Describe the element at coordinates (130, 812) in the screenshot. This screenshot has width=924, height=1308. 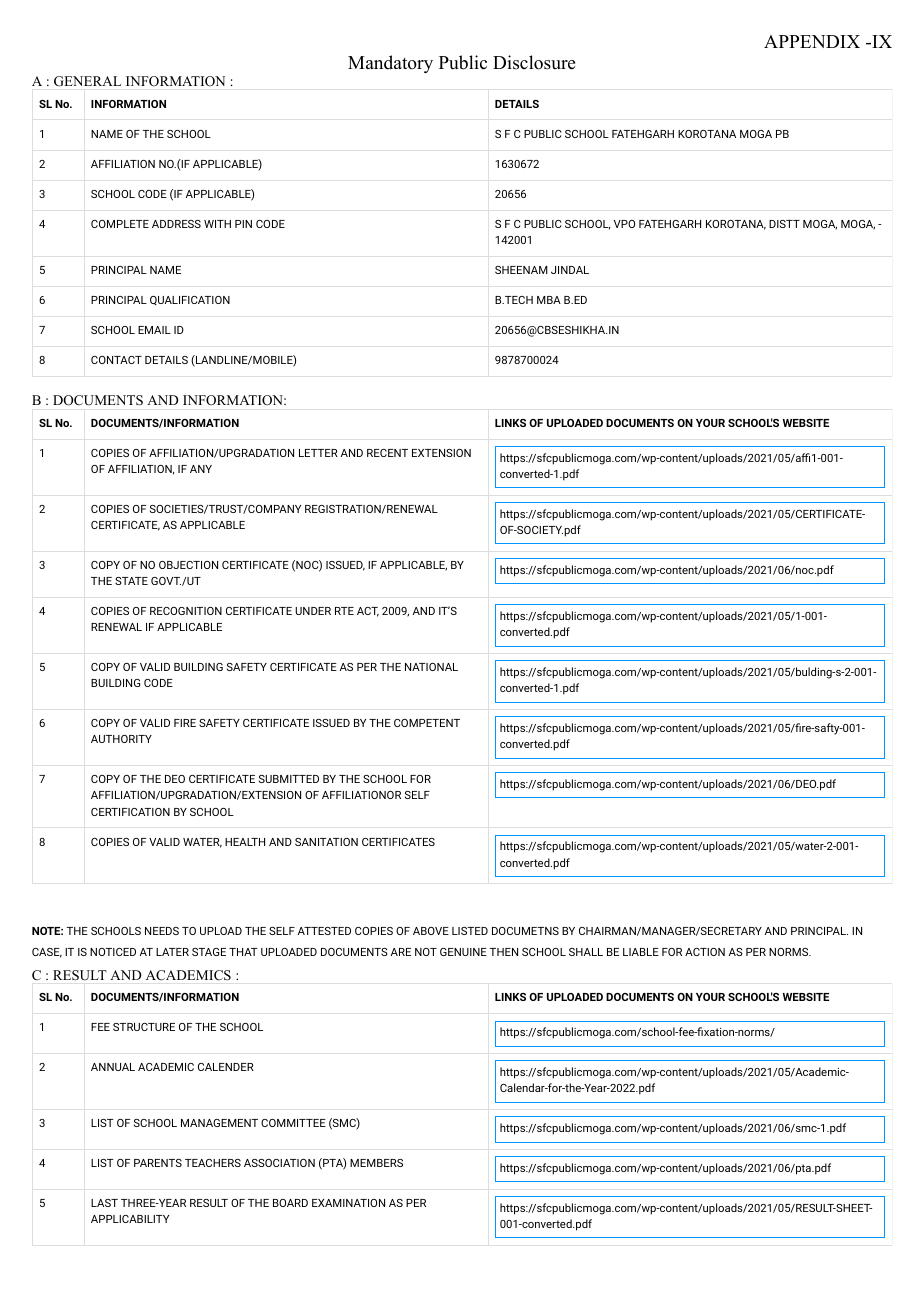
I see `CERTIFICATION` at that location.
